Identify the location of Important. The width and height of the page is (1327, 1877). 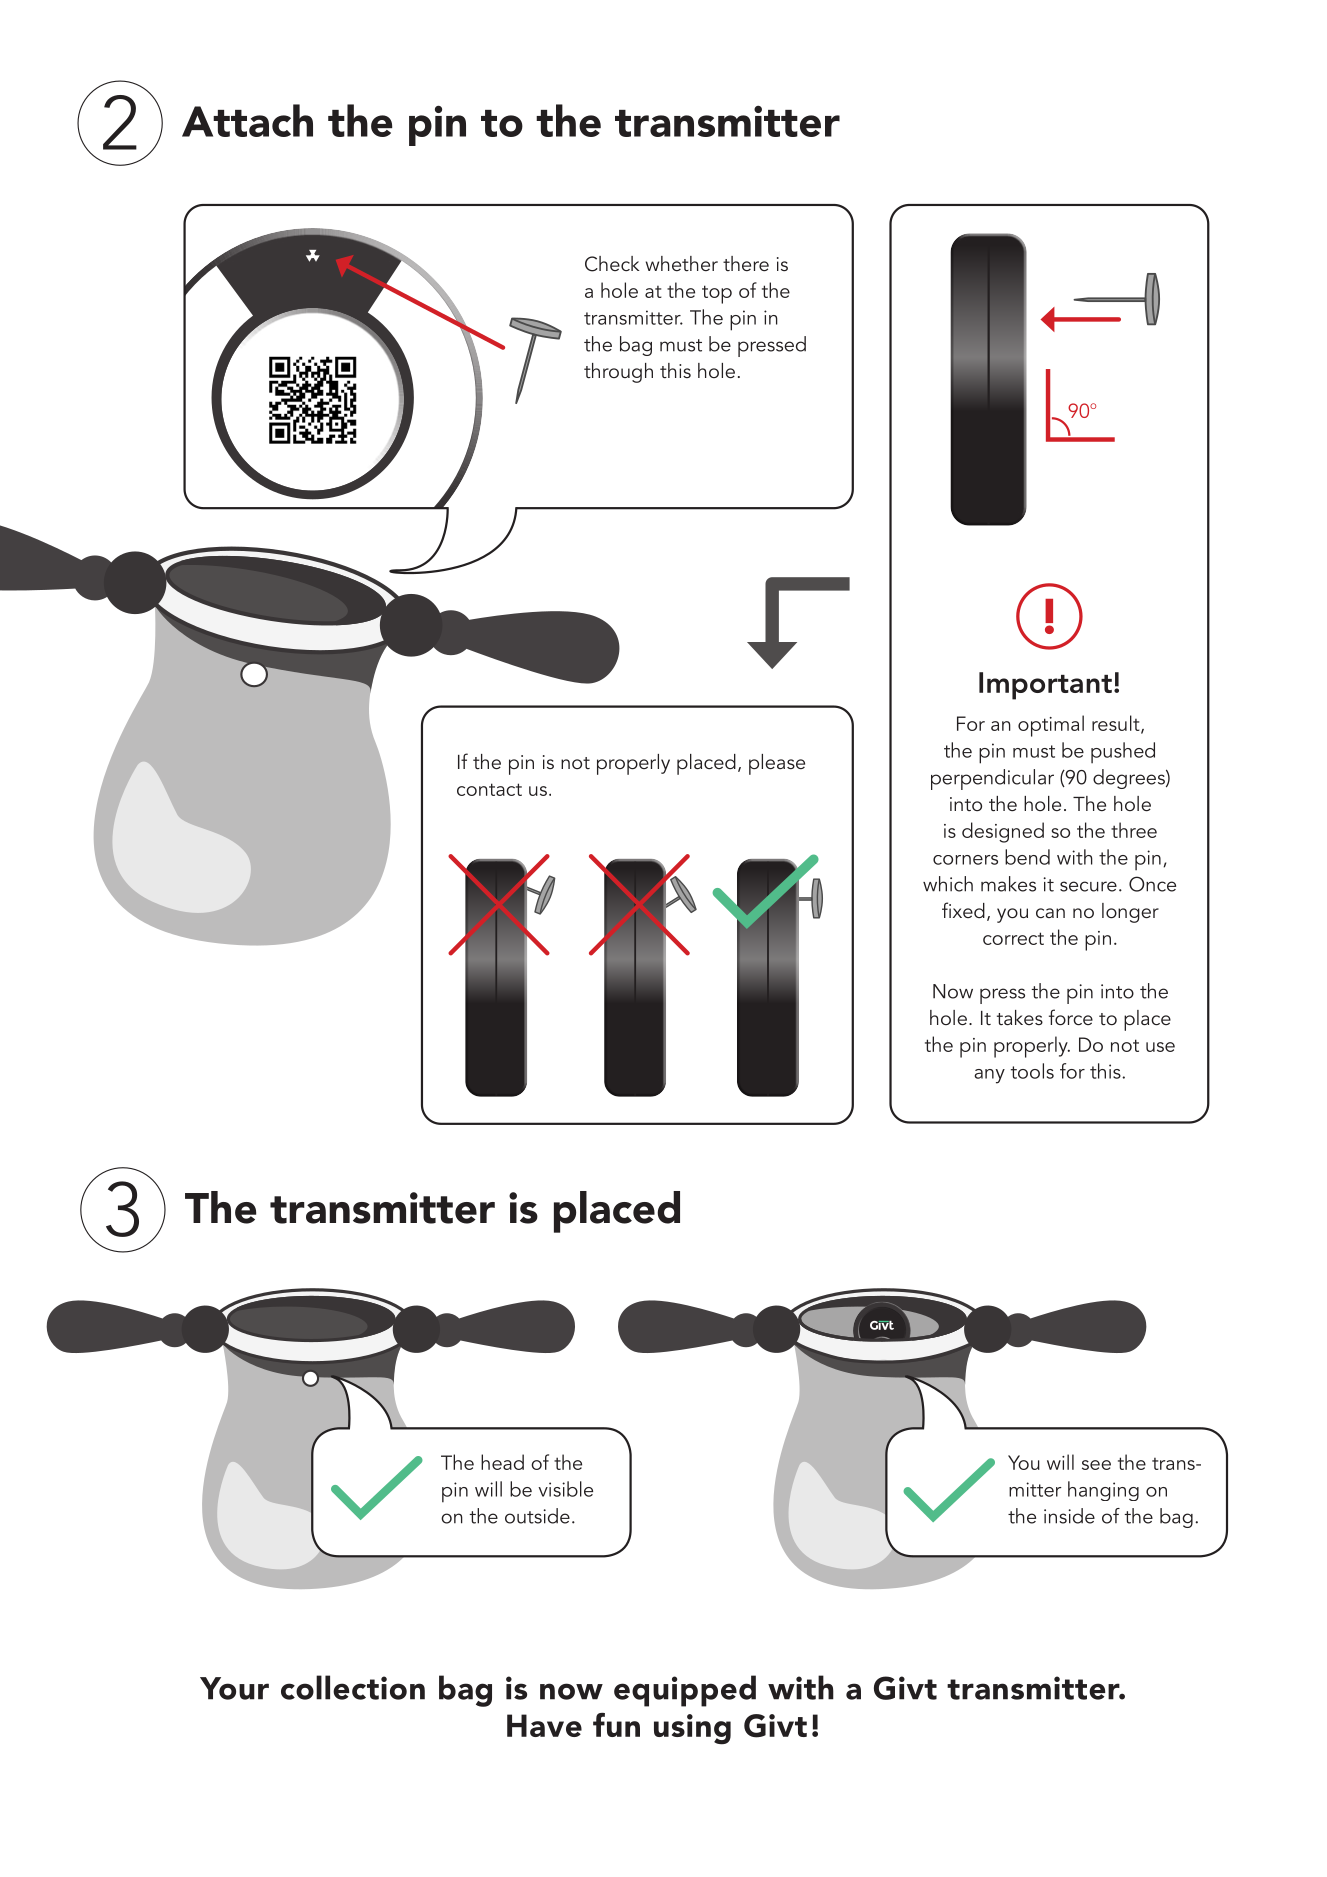
(1045, 686).
